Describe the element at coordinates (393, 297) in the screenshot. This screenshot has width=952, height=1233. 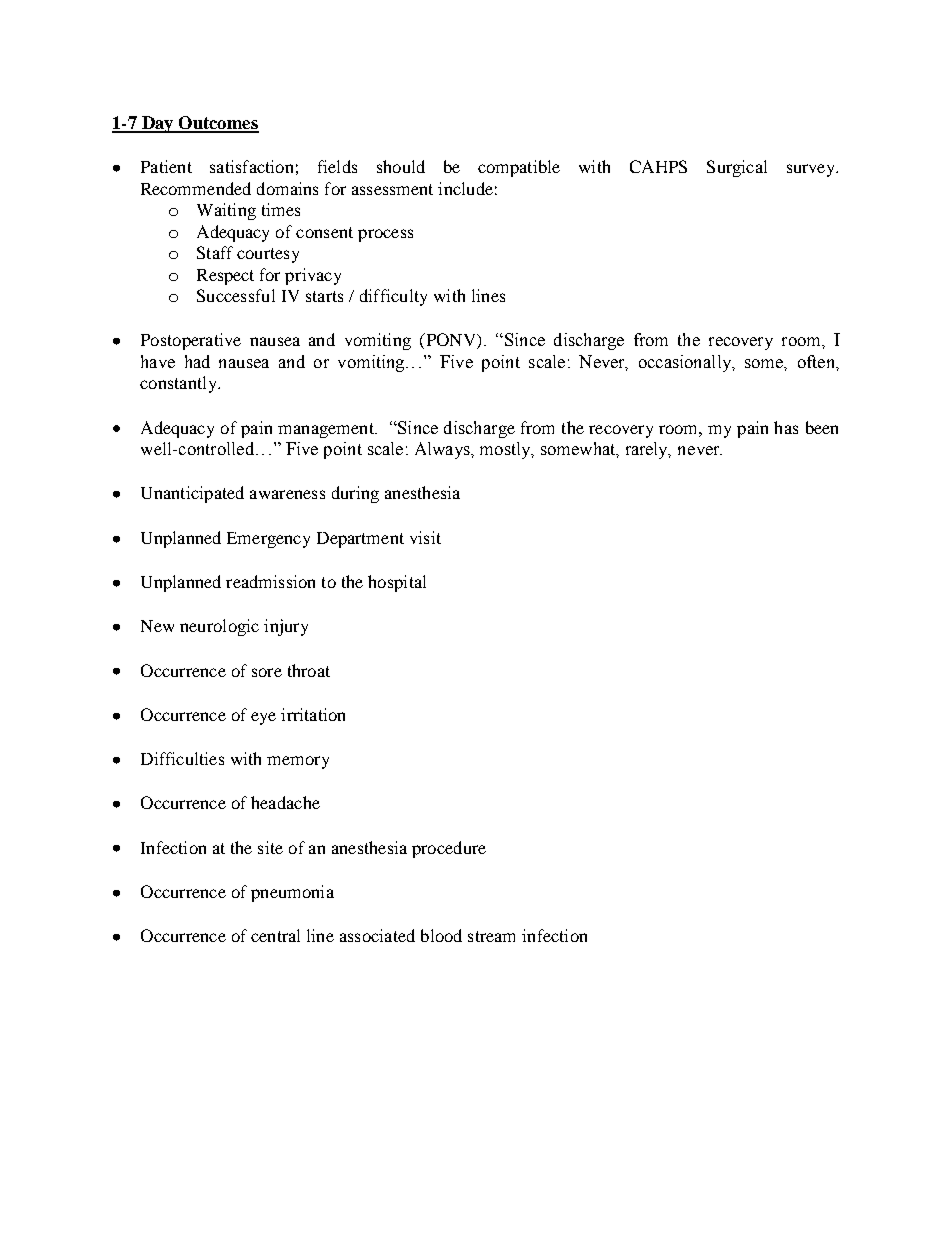
I see `difficulty` at that location.
